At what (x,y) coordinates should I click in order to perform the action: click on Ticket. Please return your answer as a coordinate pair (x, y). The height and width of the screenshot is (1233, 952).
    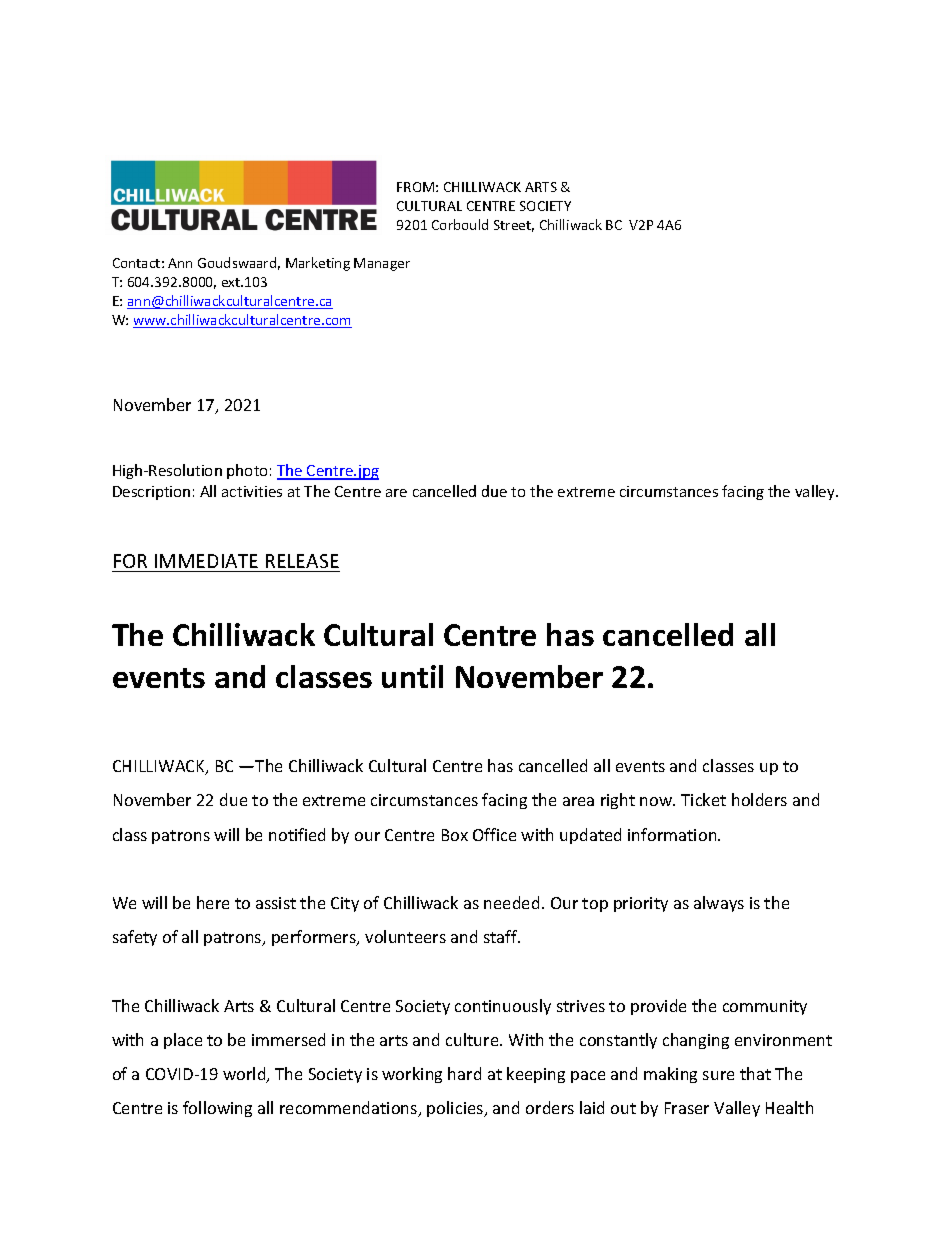
    Looking at the image, I should click on (703, 799).
